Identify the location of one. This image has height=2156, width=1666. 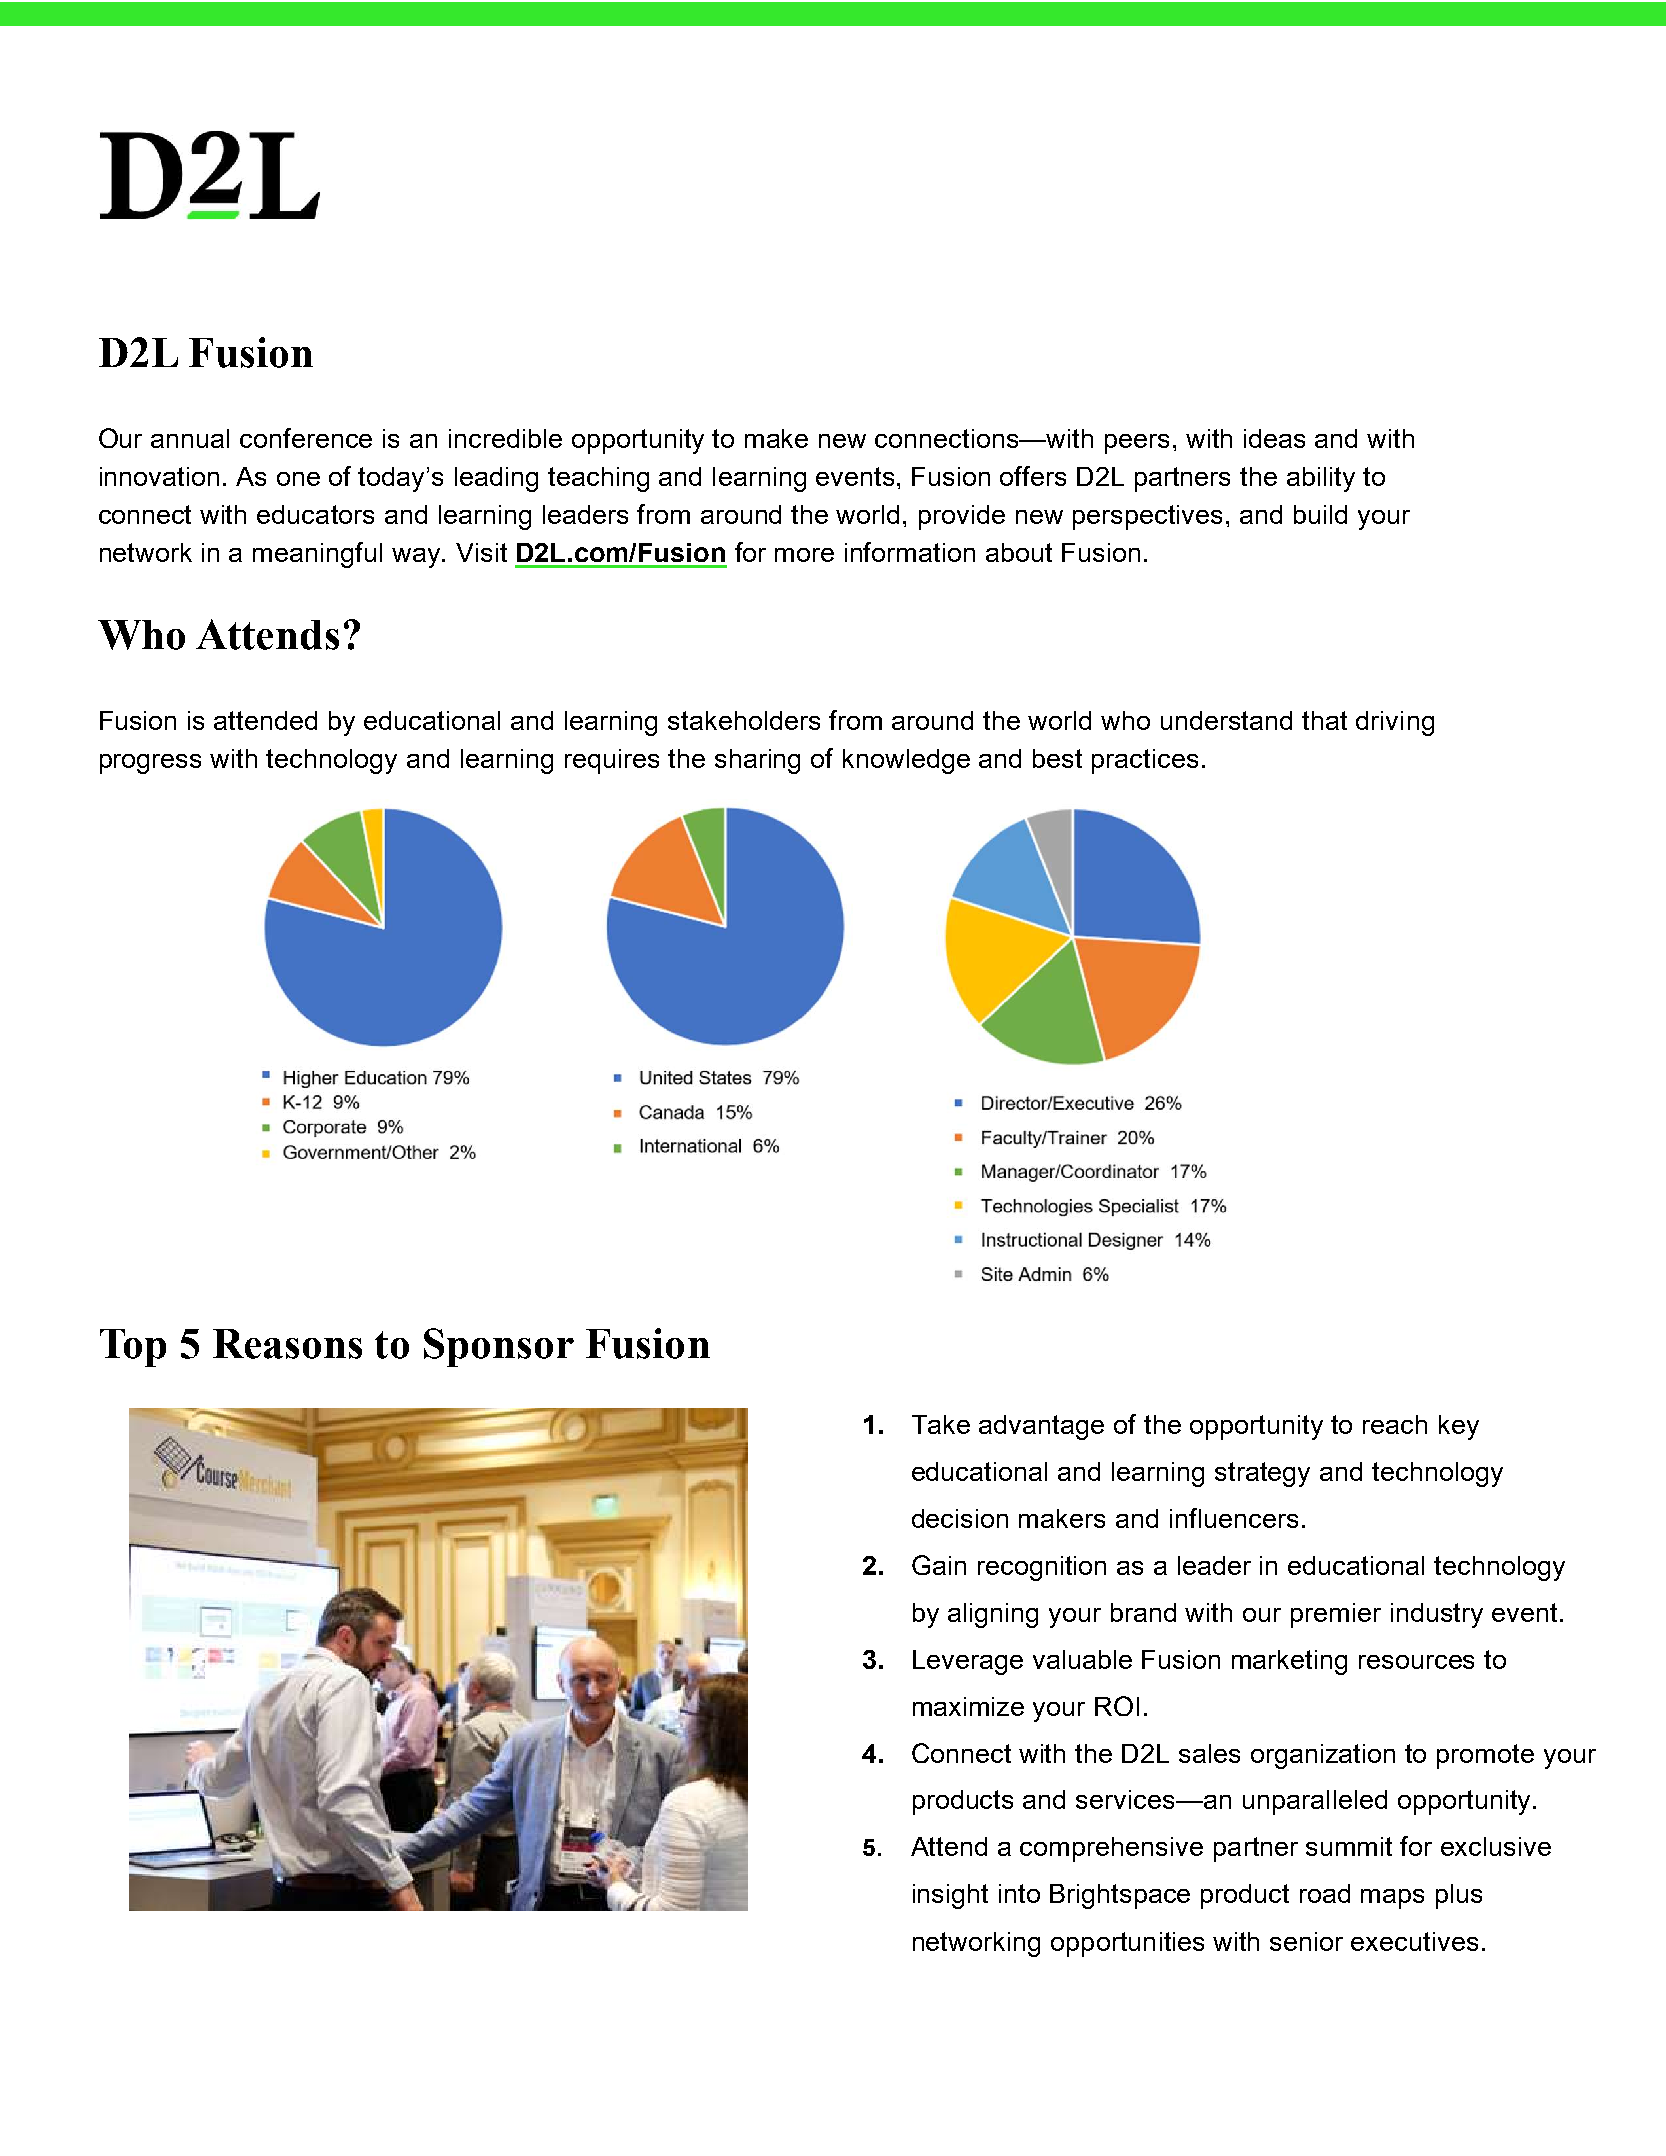
(298, 479).
